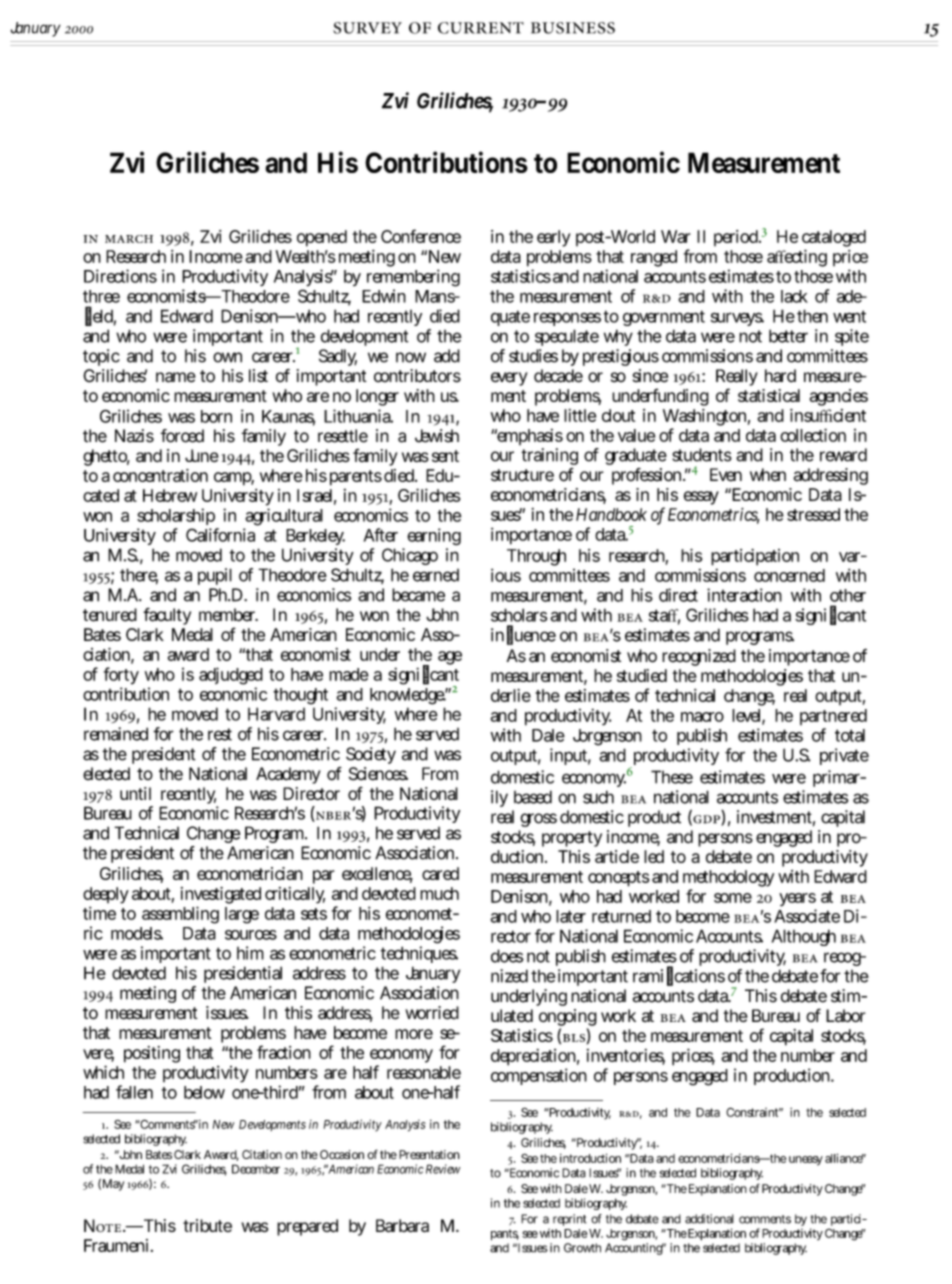 Image resolution: width=952 pixels, height=1284 pixels. What do you see at coordinates (744, 595) in the screenshot?
I see `interaction` at bounding box center [744, 595].
